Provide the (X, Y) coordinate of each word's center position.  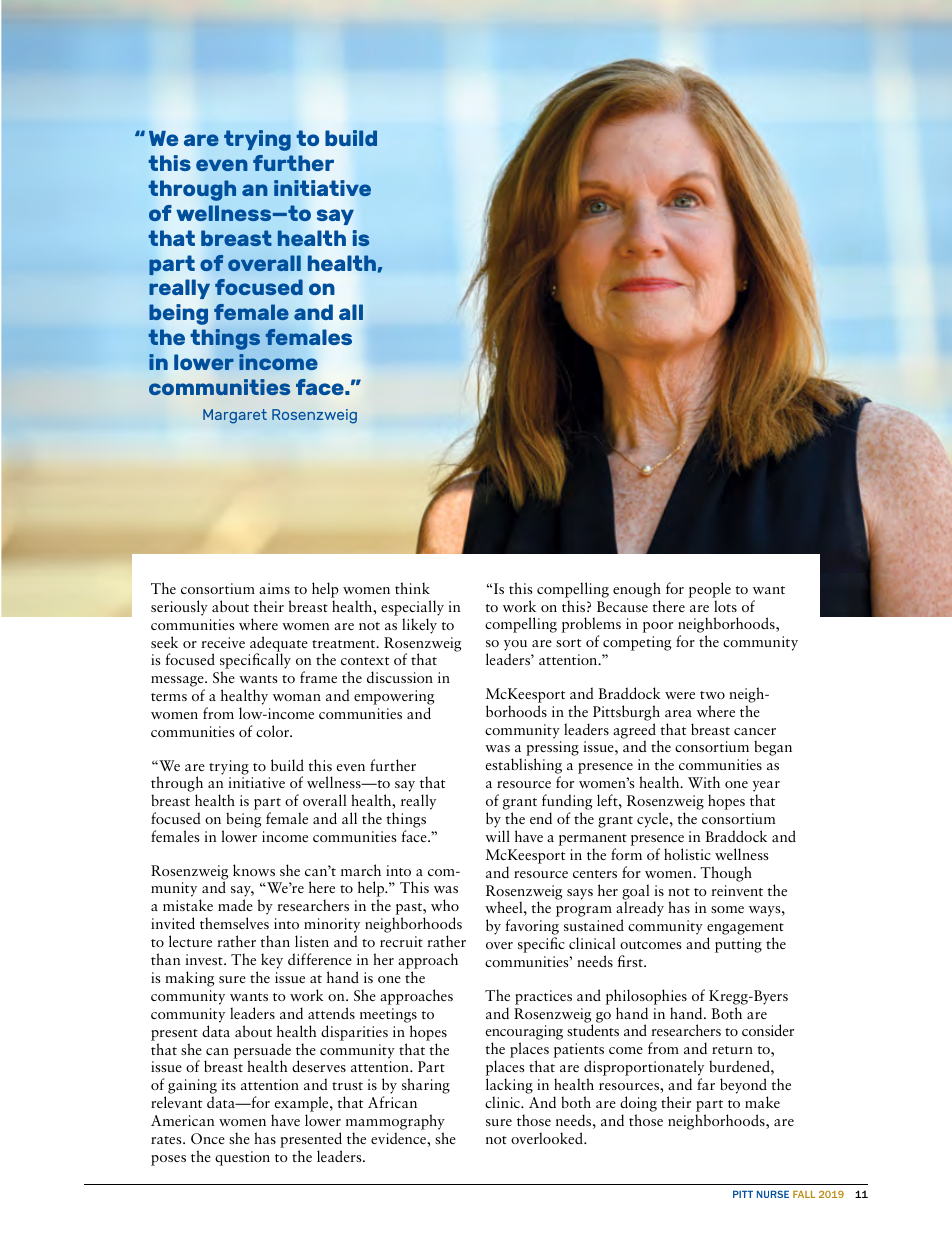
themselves (234, 923)
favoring (532, 928)
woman (297, 697)
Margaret (235, 416)
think (412, 588)
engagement (745, 930)
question (242, 1158)
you (515, 647)
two (712, 695)
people (710, 590)
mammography (395, 1123)
